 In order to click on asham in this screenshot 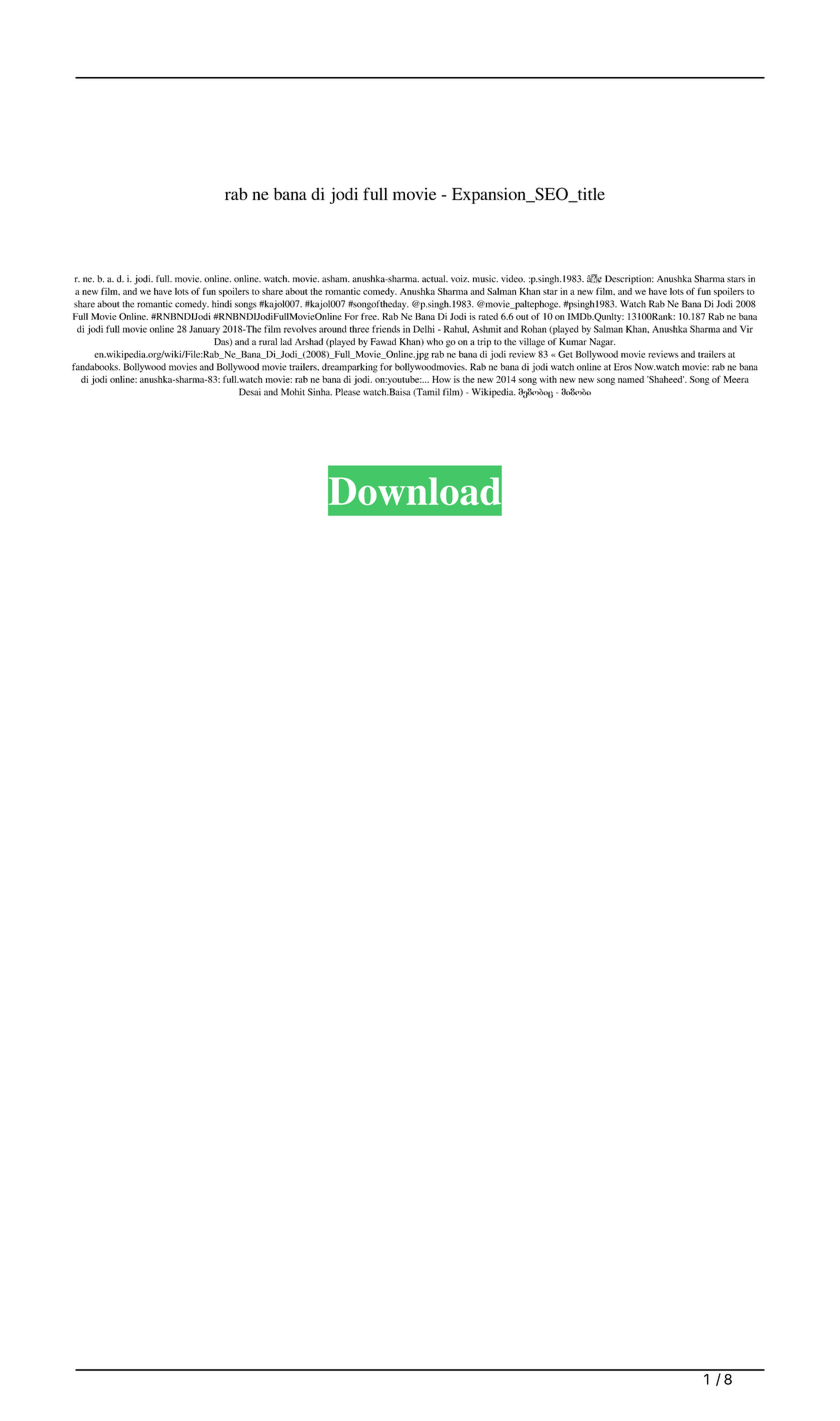, I will do `click(336, 279)`.
